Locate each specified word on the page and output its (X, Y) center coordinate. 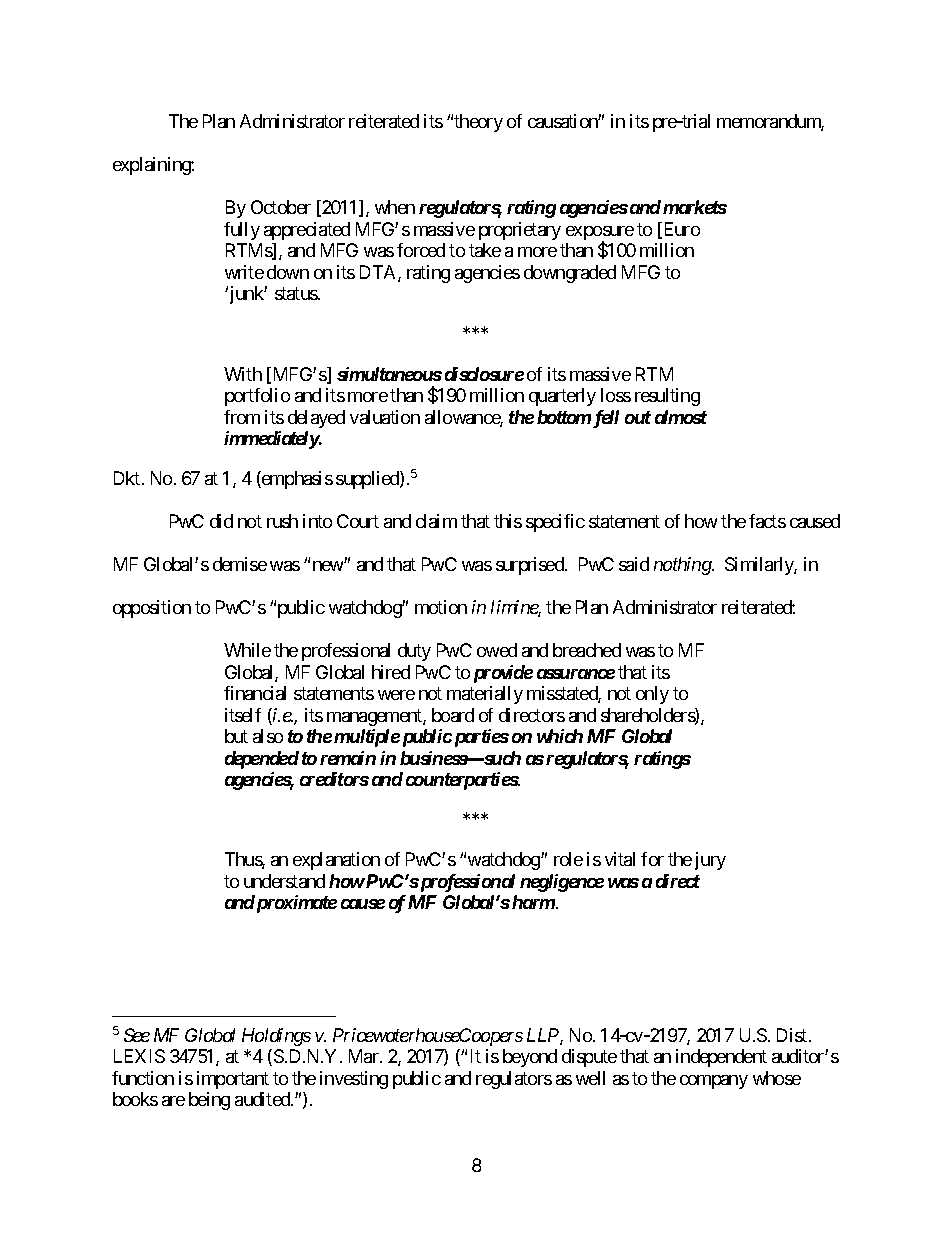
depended (262, 760)
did (221, 521)
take (485, 250)
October (281, 207)
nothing (683, 566)
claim (436, 521)
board (453, 715)
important (233, 1080)
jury (710, 861)
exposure (600, 234)
